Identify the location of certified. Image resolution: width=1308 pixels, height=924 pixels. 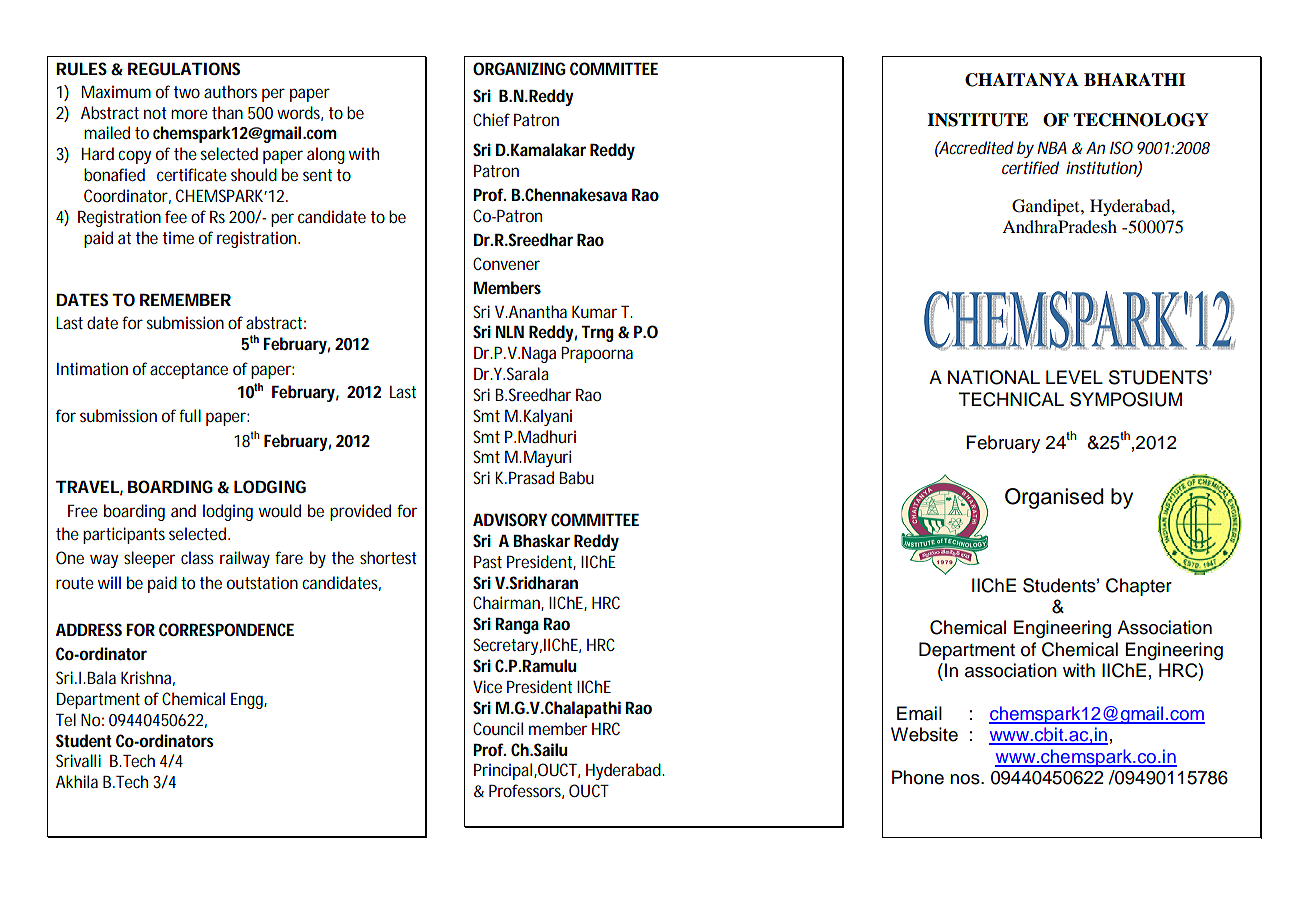
(1030, 167).
